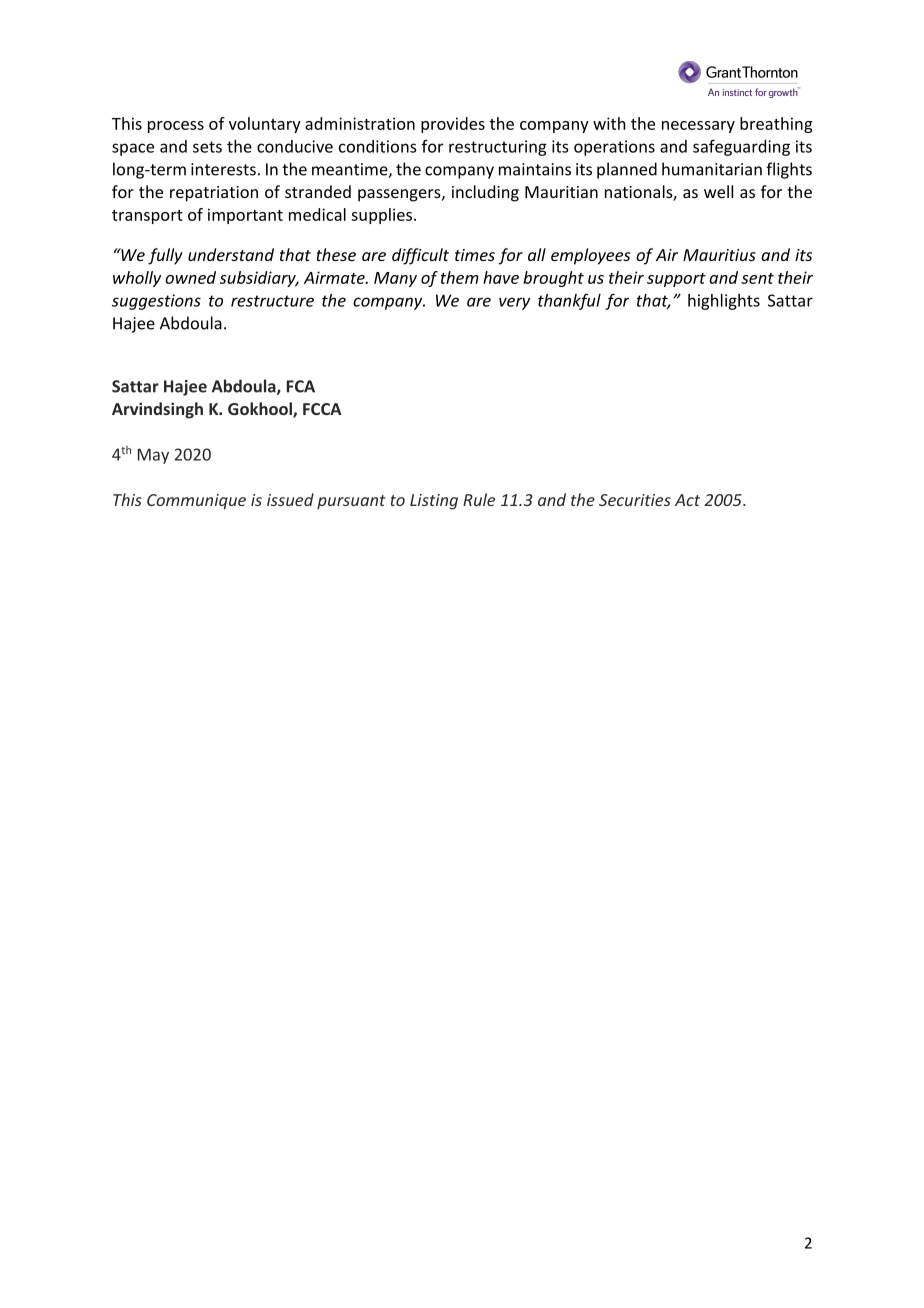 The width and height of the document is (924, 1308). I want to click on understand, so click(231, 254).
